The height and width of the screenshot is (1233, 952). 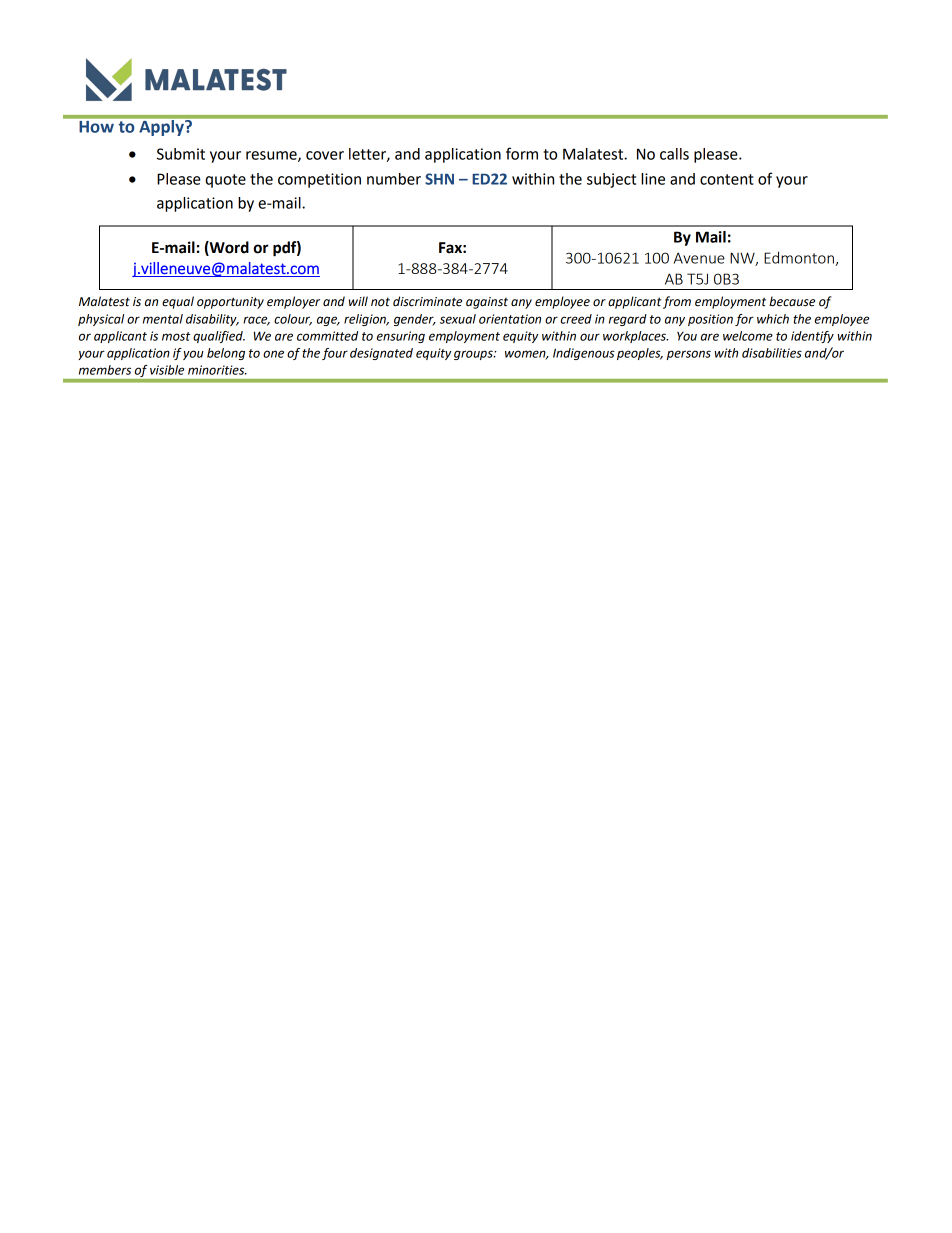 I want to click on equal, so click(x=178, y=302).
